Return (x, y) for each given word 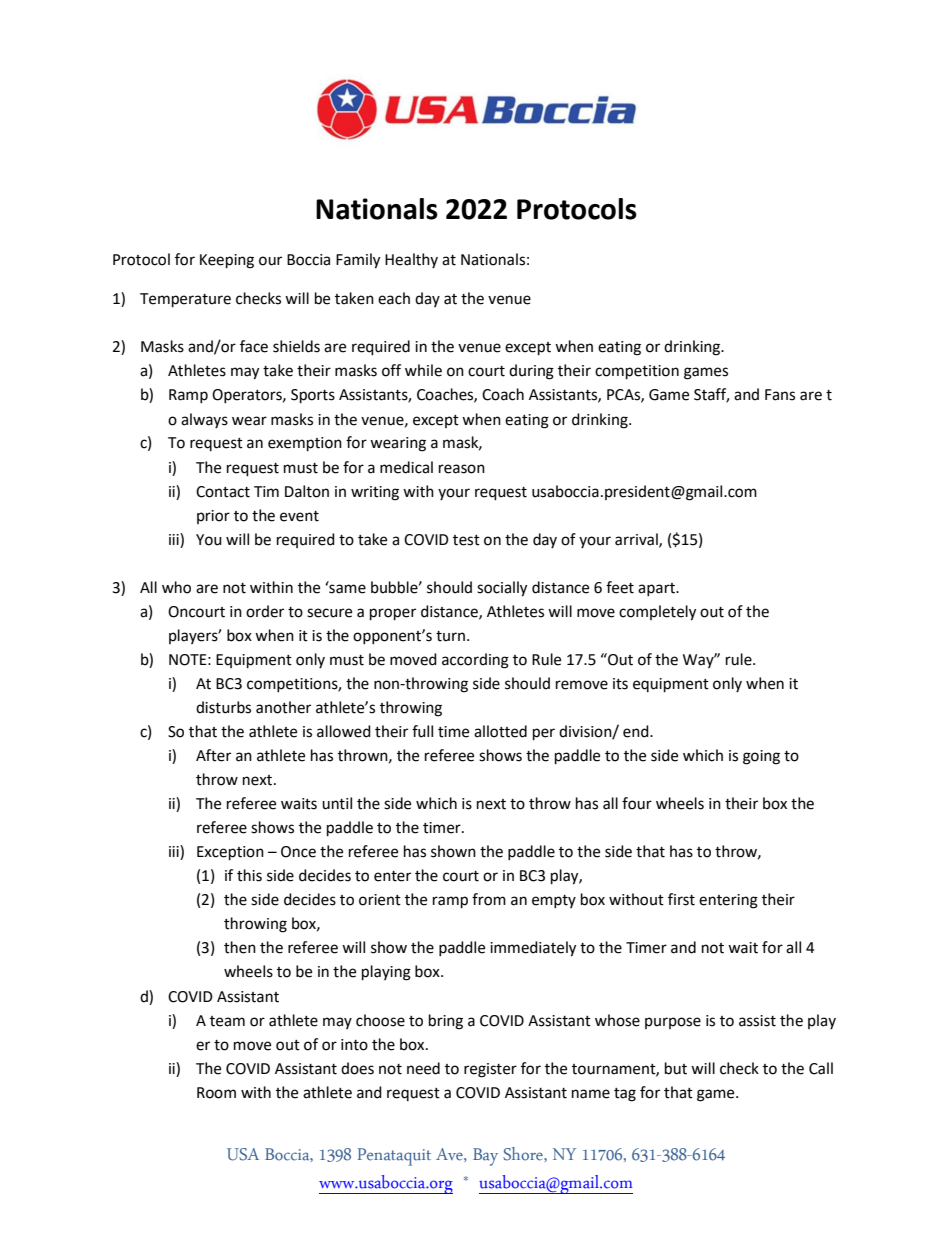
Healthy (411, 260)
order (265, 611)
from (489, 899)
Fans (780, 395)
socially (502, 589)
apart (657, 589)
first (681, 899)
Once (298, 852)
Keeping (227, 261)
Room (216, 1093)
